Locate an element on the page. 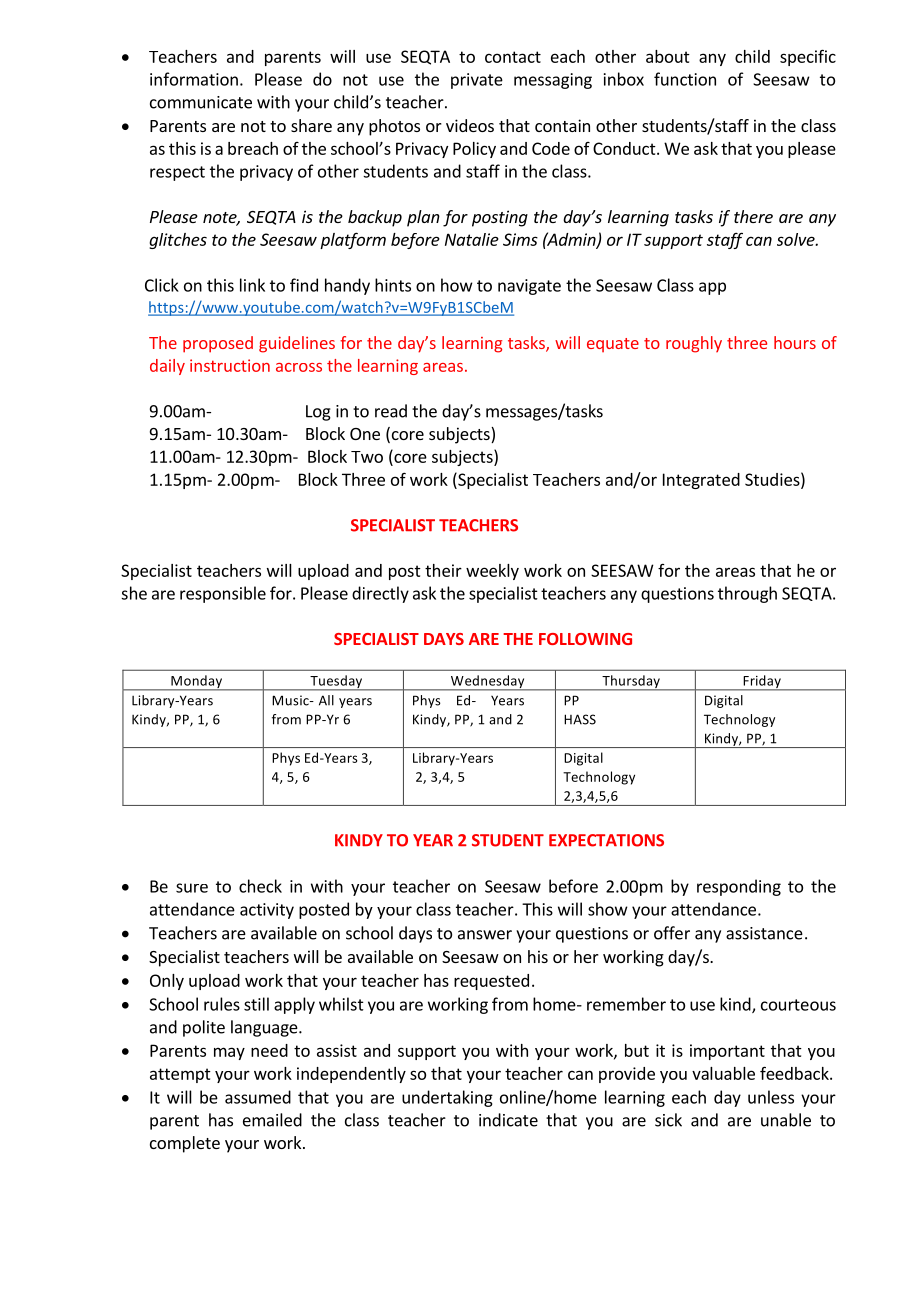 The image size is (924, 1308). undertaking is located at coordinates (447, 1098).
